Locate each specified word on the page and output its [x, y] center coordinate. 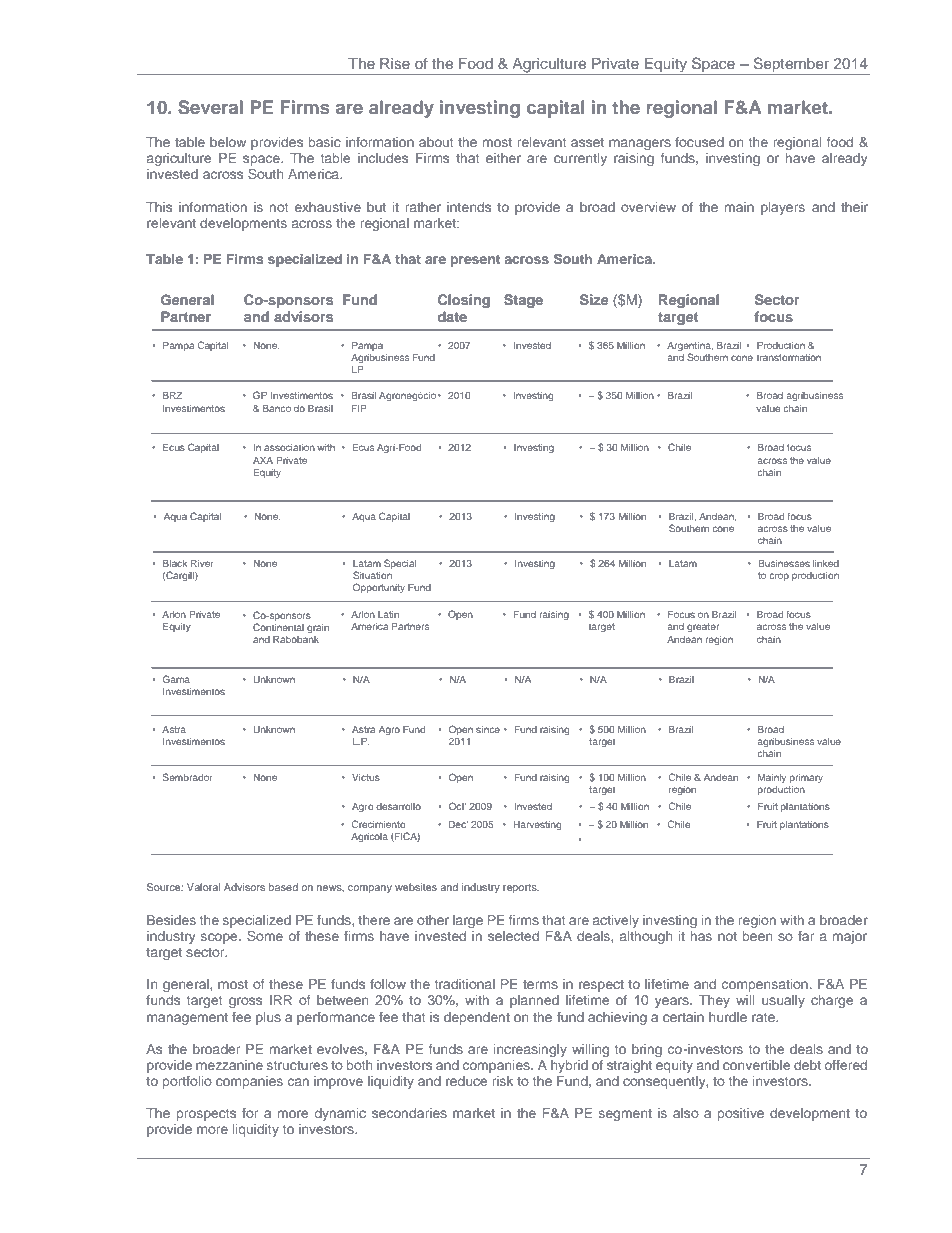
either [503, 158]
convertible [756, 1065]
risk [502, 1081]
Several [210, 107]
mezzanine [229, 1065]
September [791, 66]
